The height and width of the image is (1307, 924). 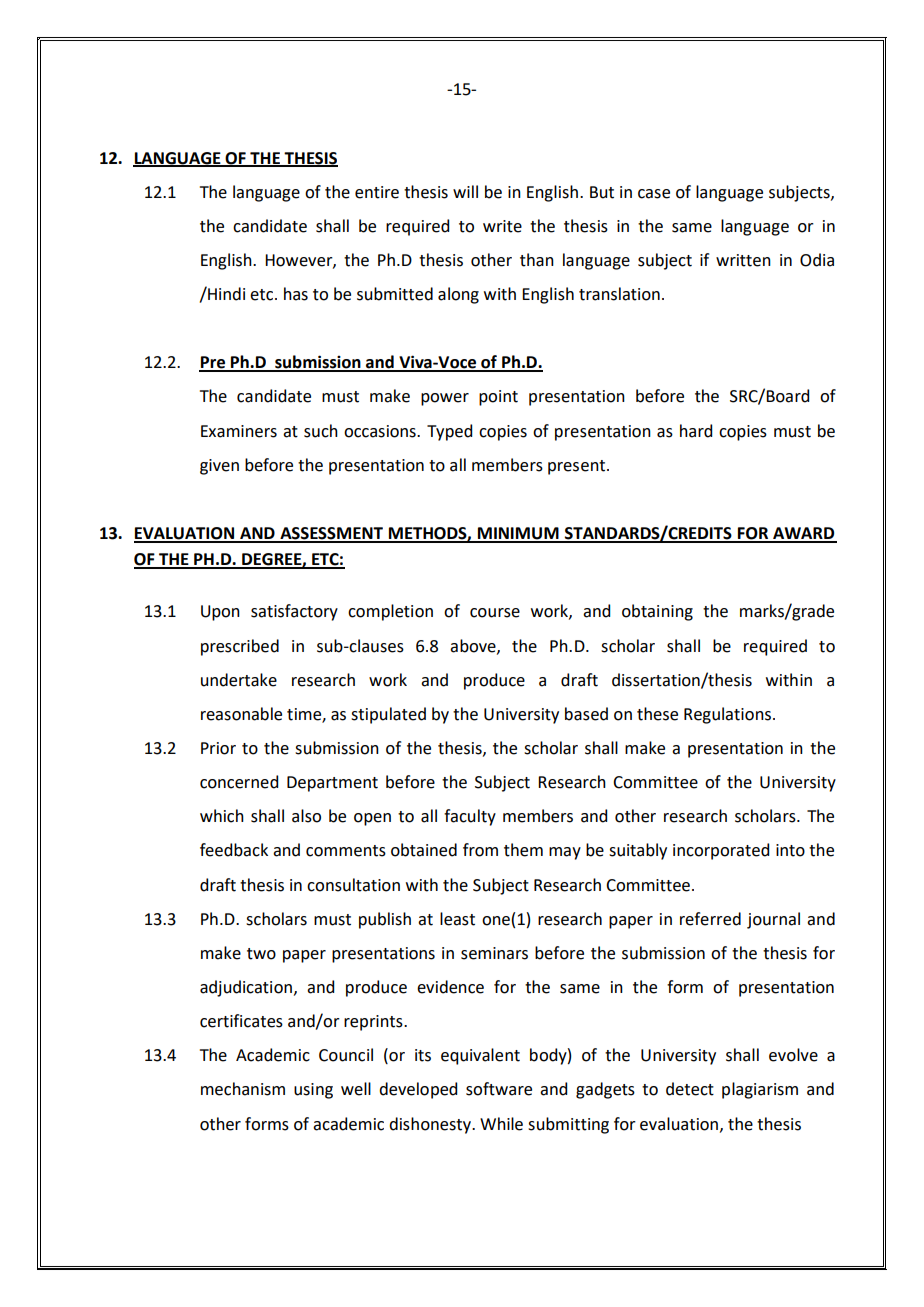 I want to click on AWARD, so click(x=804, y=534).
